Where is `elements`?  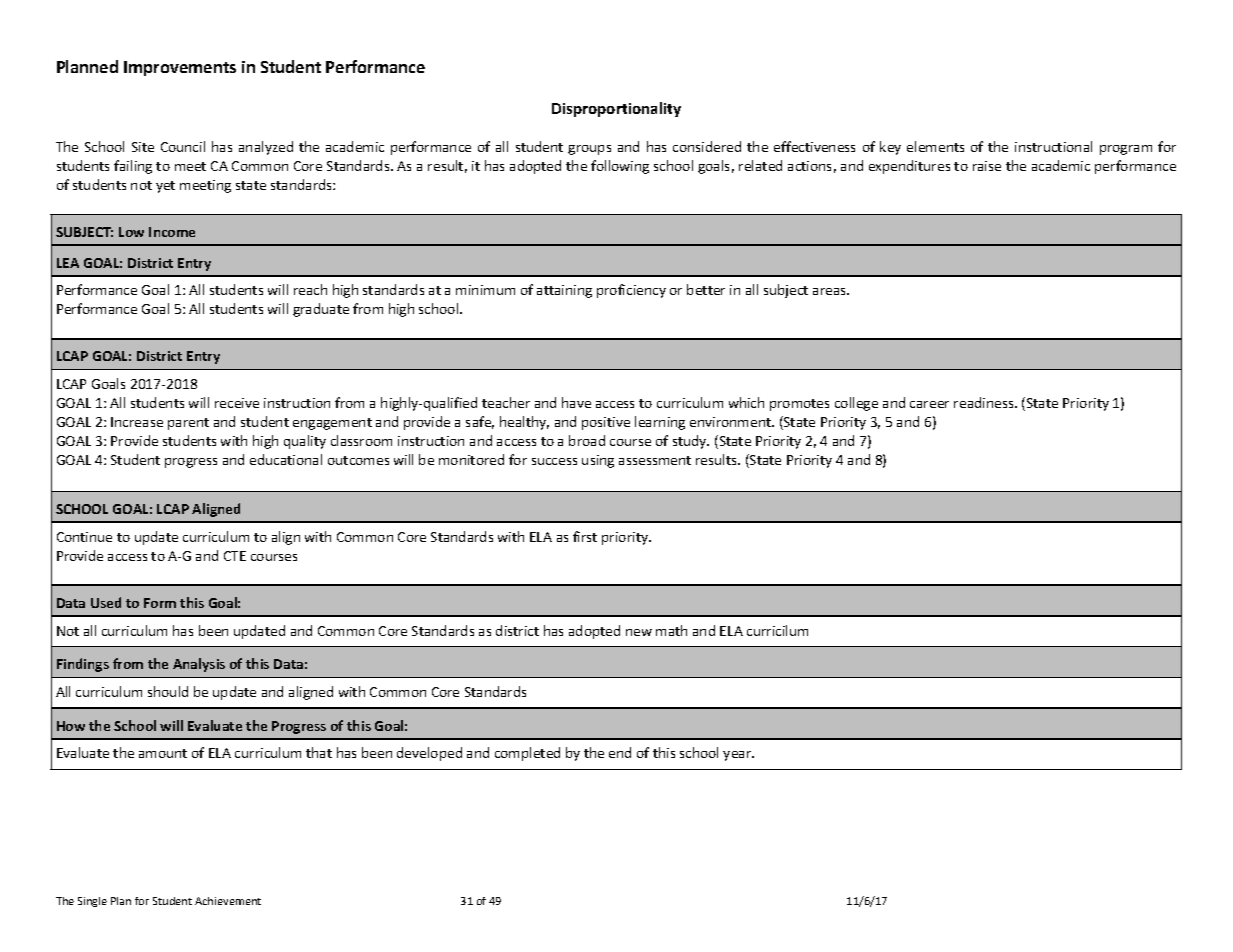 elements is located at coordinates (935, 146).
